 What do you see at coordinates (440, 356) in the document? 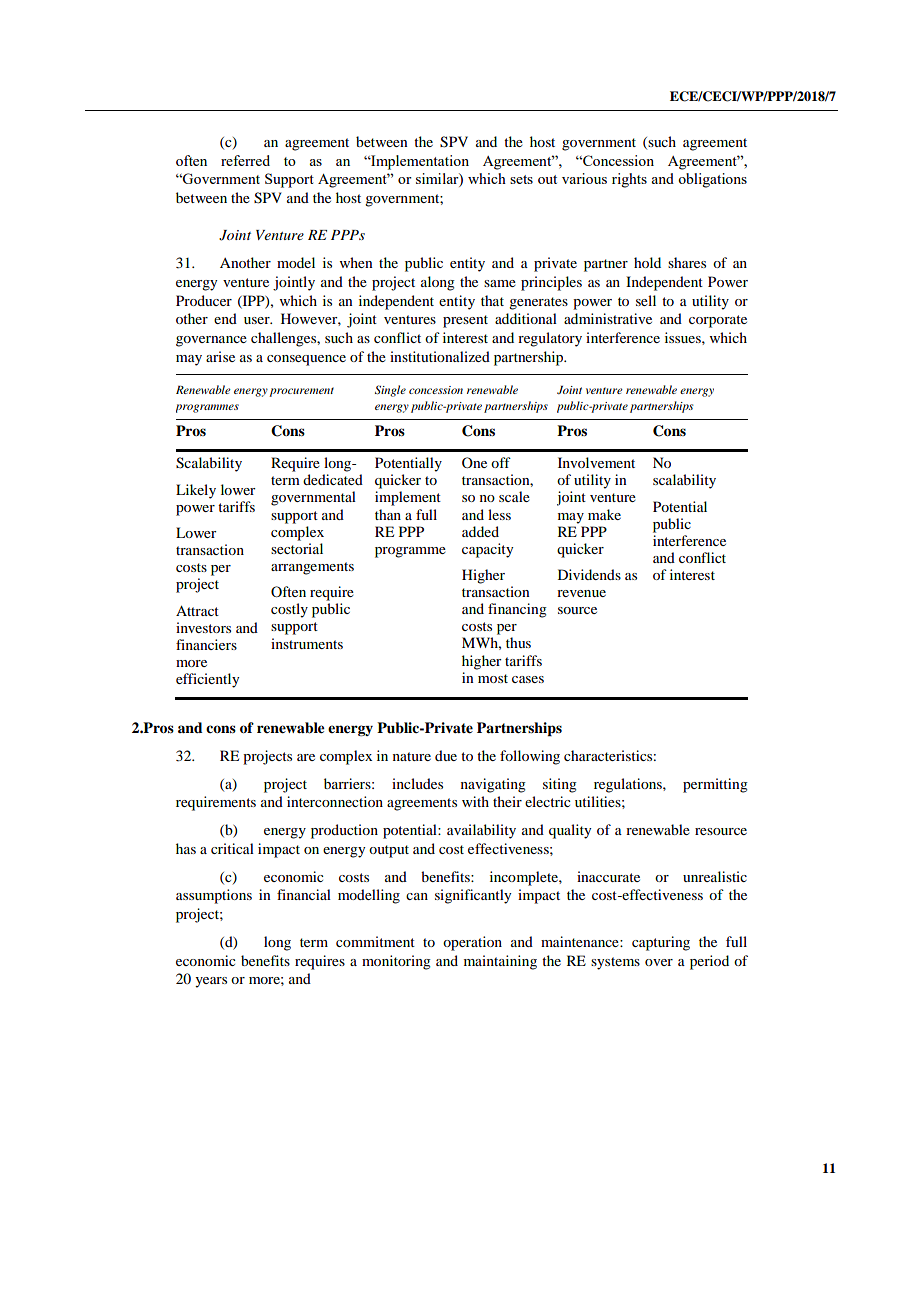
I see `institutionalized` at bounding box center [440, 356].
